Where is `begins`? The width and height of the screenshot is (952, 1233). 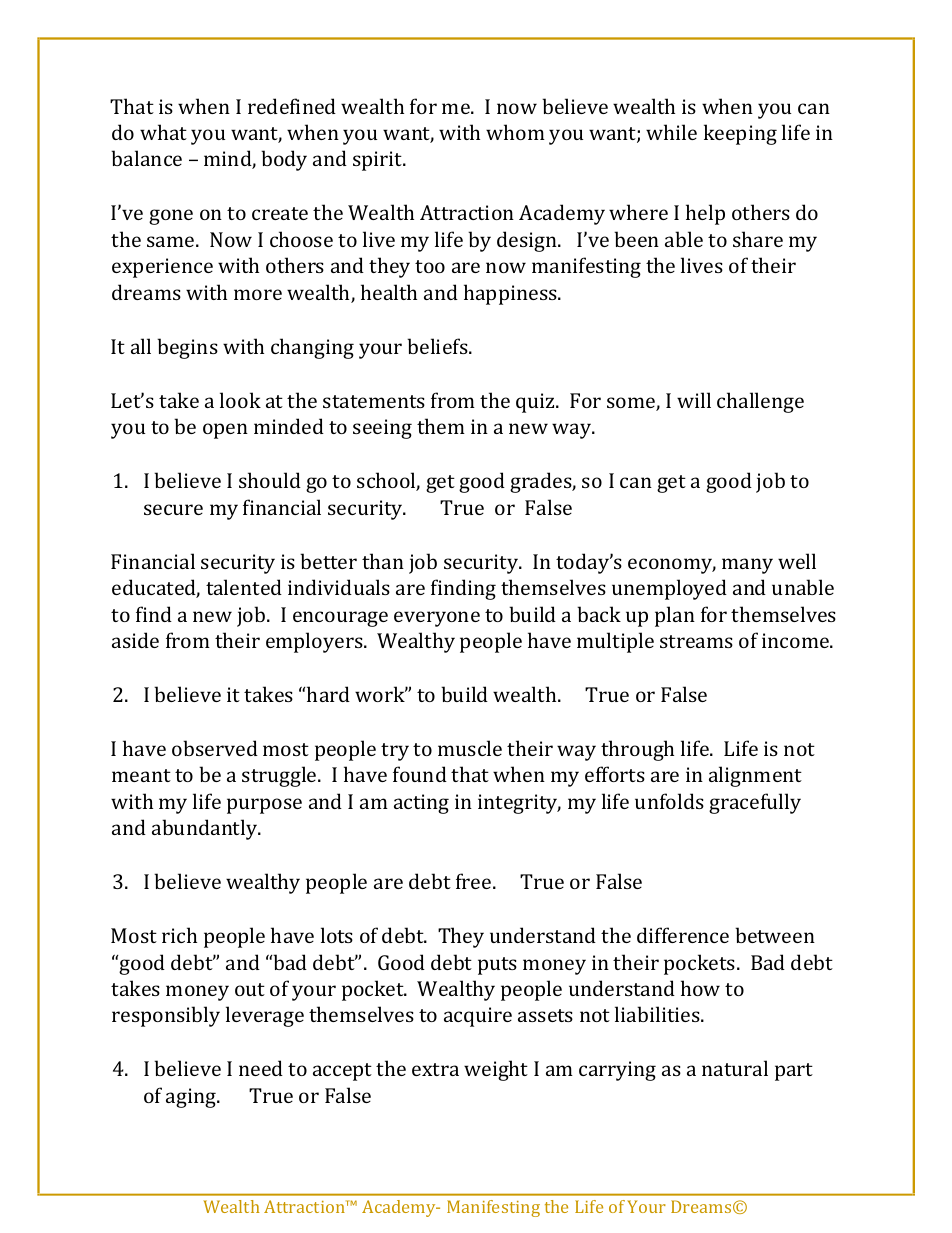
begins is located at coordinates (187, 348).
